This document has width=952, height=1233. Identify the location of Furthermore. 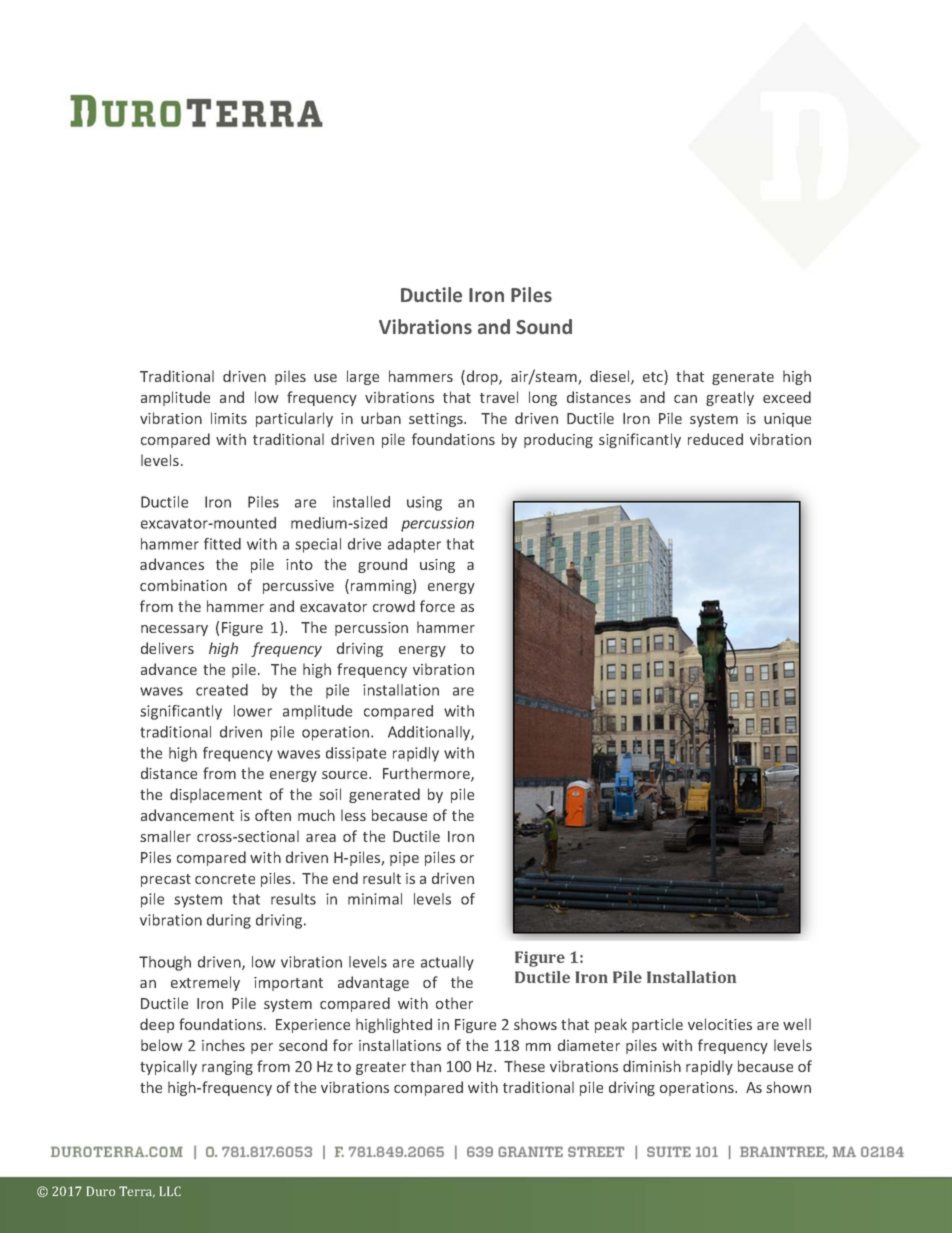
(427, 774).
